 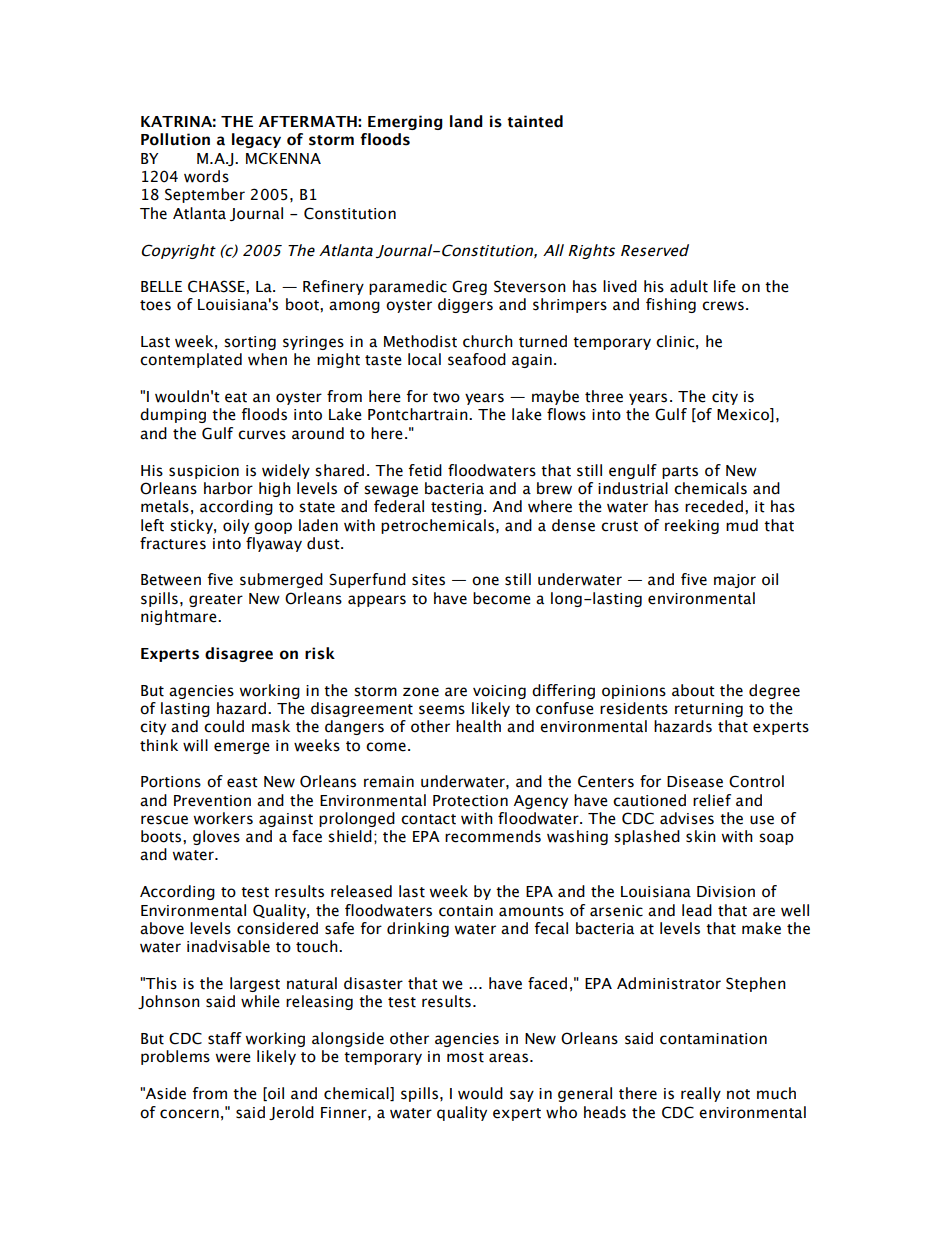 What do you see at coordinates (465, 1057) in the screenshot?
I see `most` at bounding box center [465, 1057].
